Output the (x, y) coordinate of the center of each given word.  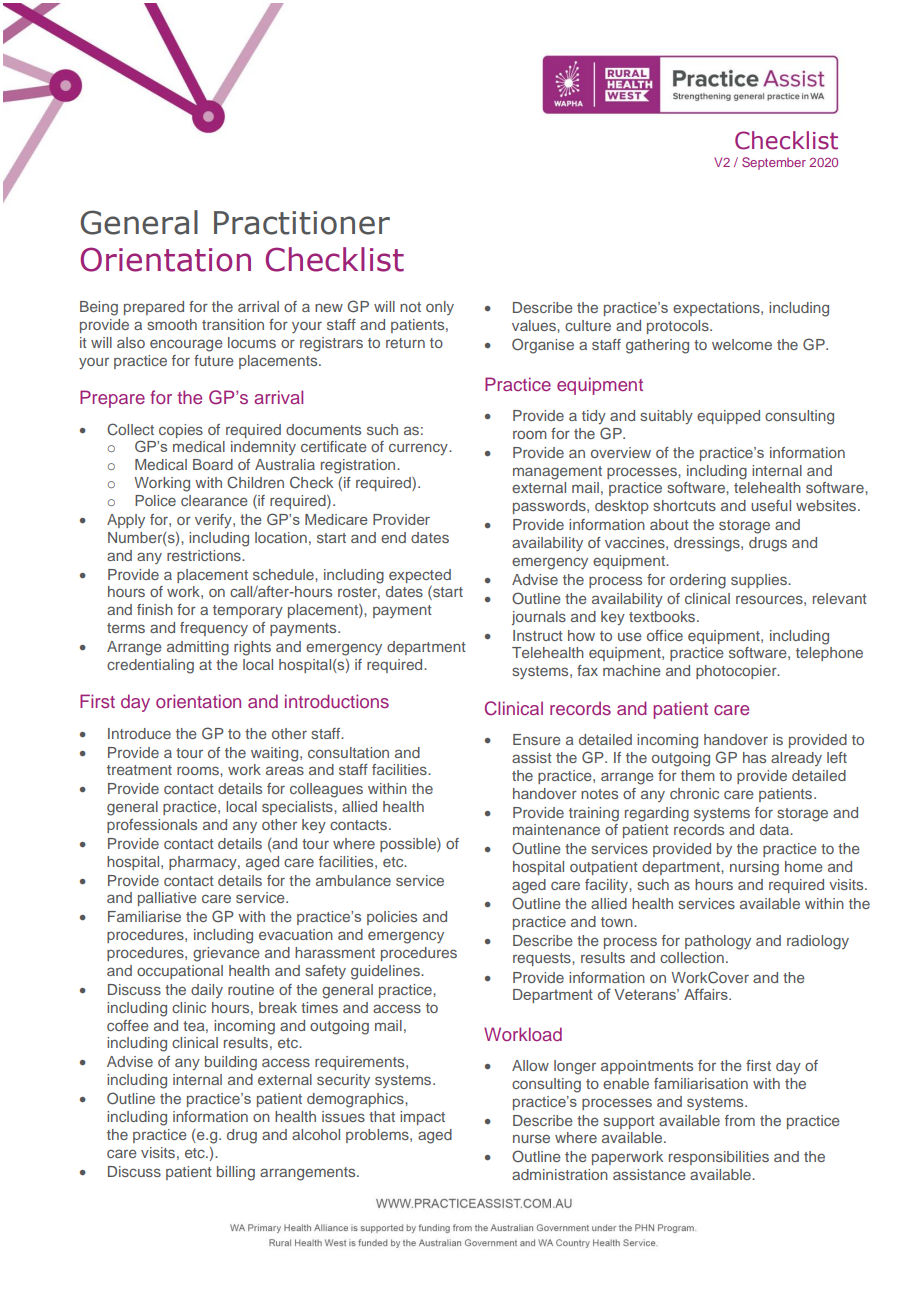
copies (181, 431)
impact (422, 1118)
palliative (167, 899)
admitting (198, 648)
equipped (728, 417)
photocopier (737, 672)
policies (392, 918)
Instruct (538, 635)
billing (236, 1173)
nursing (754, 868)
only (440, 308)
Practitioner (302, 223)
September (774, 163)
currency (419, 449)
